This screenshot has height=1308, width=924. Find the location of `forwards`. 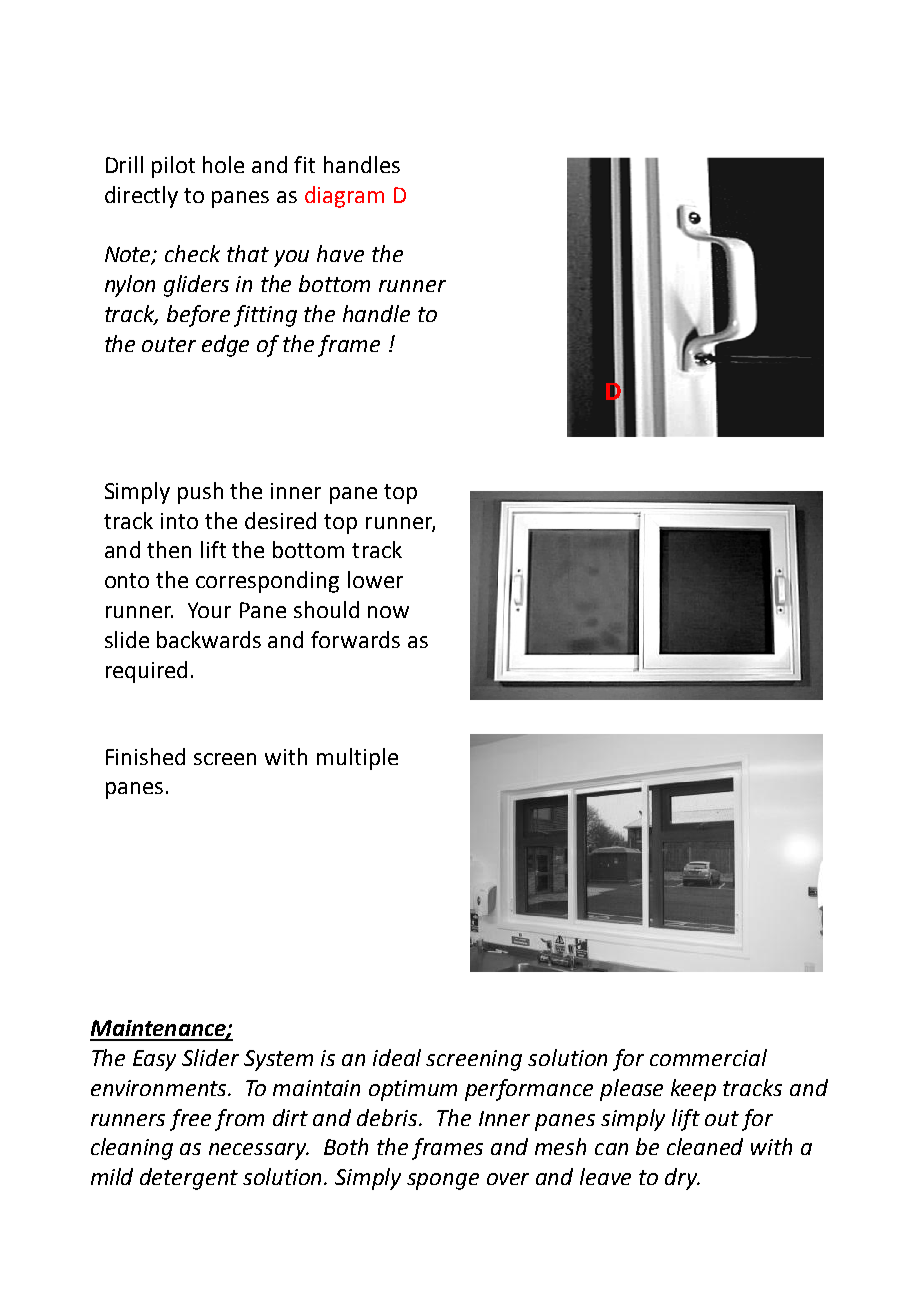

forwards is located at coordinates (355, 639).
